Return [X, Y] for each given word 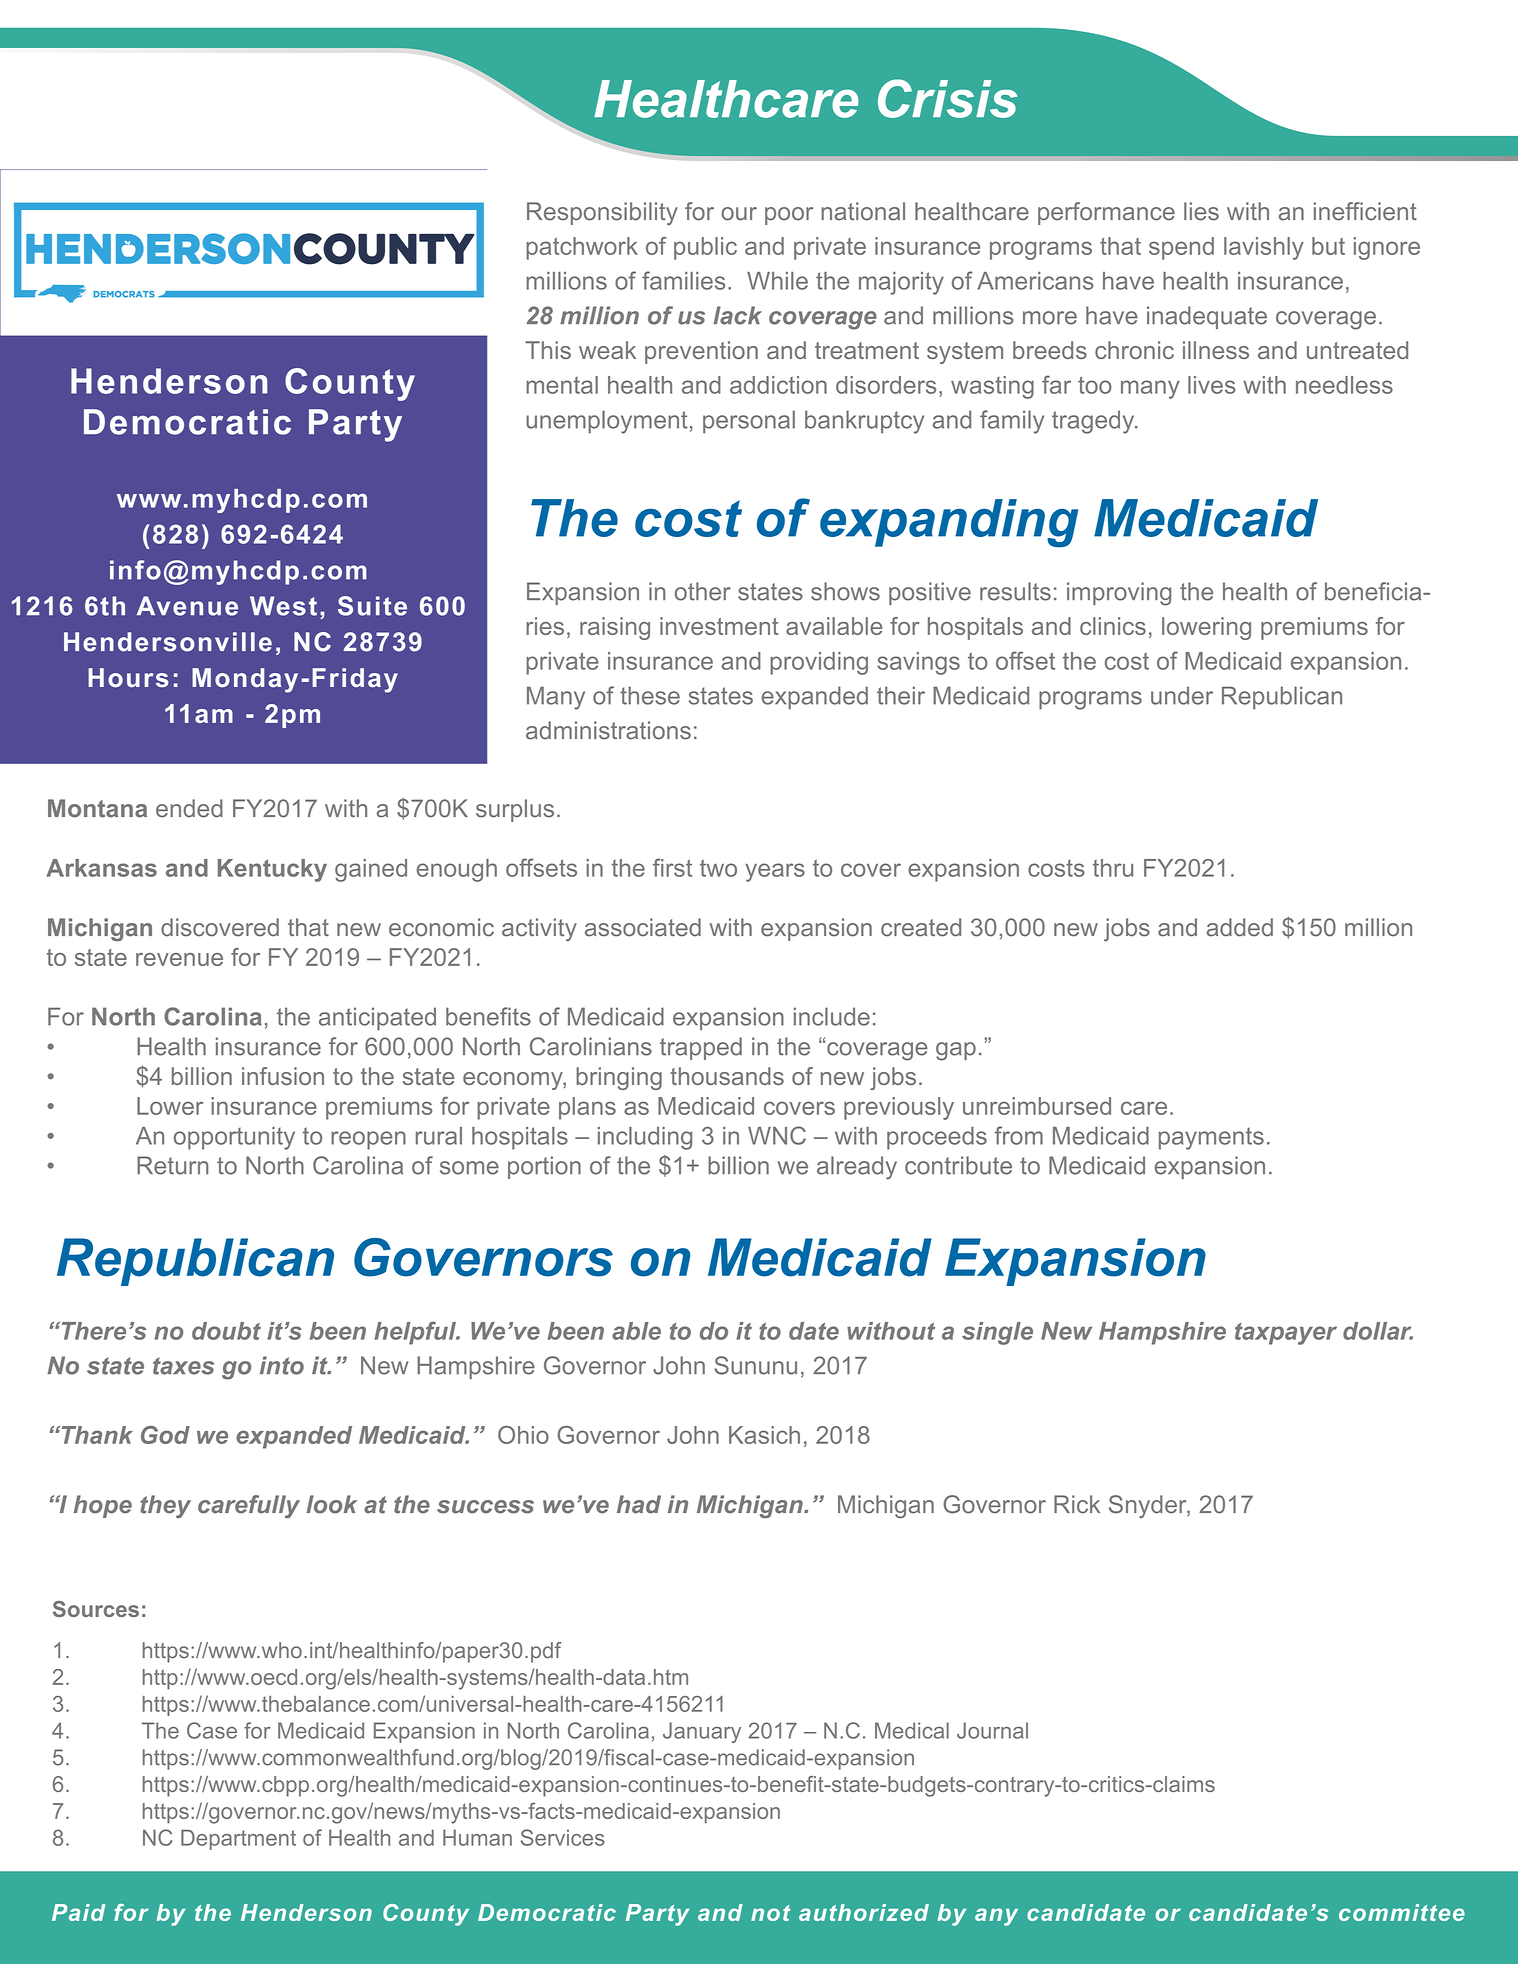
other [703, 591]
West [283, 606]
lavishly [1264, 248]
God [165, 1435]
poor [789, 216]
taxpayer [1286, 1334]
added [1240, 927]
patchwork [582, 248]
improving [1119, 594]
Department [238, 1839]
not [771, 1913]
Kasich [764, 1435]
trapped [701, 1048]
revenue [179, 959]
